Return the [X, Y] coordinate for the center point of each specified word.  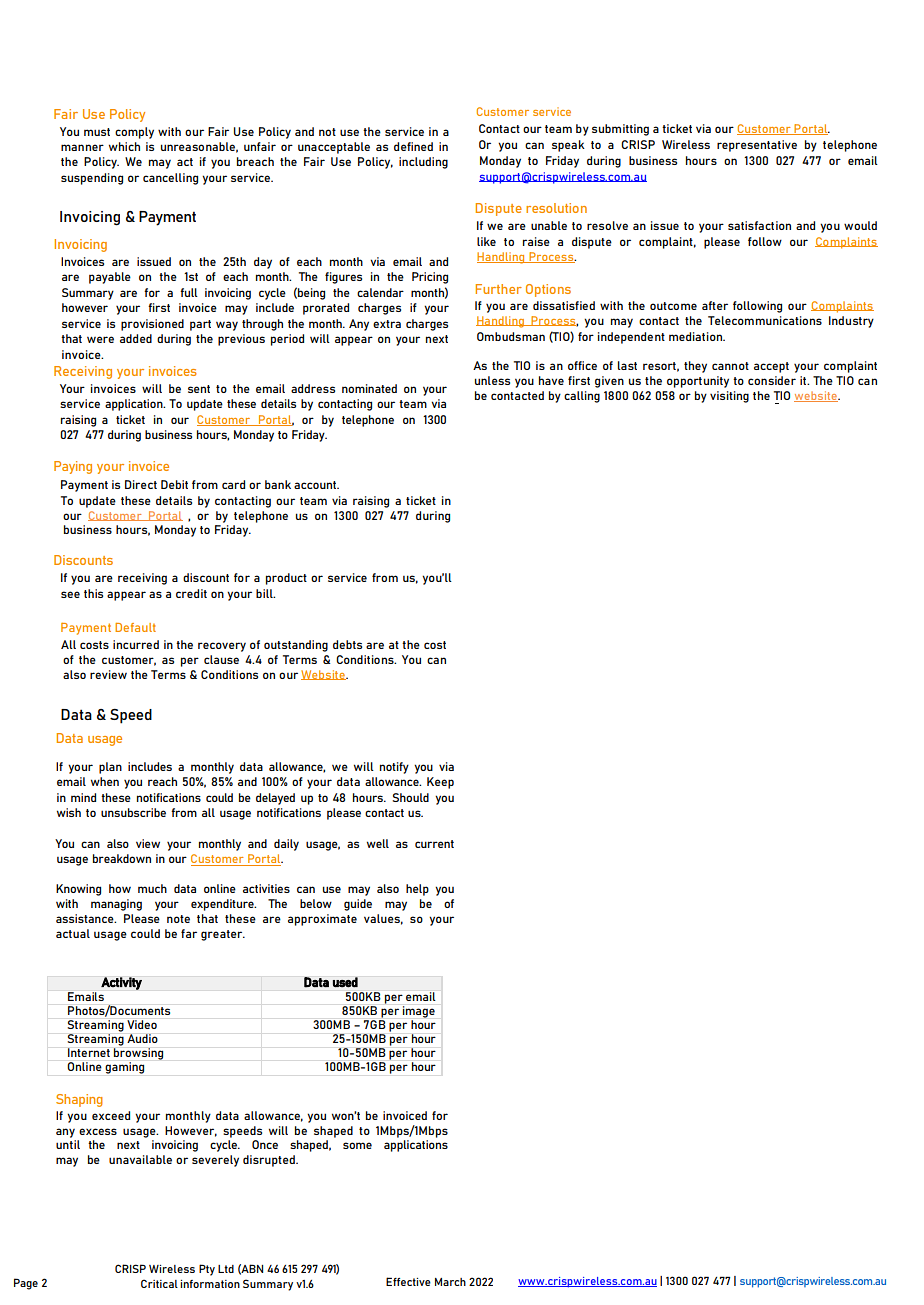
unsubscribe [133, 812]
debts [347, 644]
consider [772, 380]
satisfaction [759, 225]
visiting [729, 397]
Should [410, 797]
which [124, 146]
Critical [159, 1283]
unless [492, 380]
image [419, 1012]
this [93, 593]
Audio [142, 1038]
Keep [440, 783]
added [136, 338]
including [423, 163]
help [417, 890]
